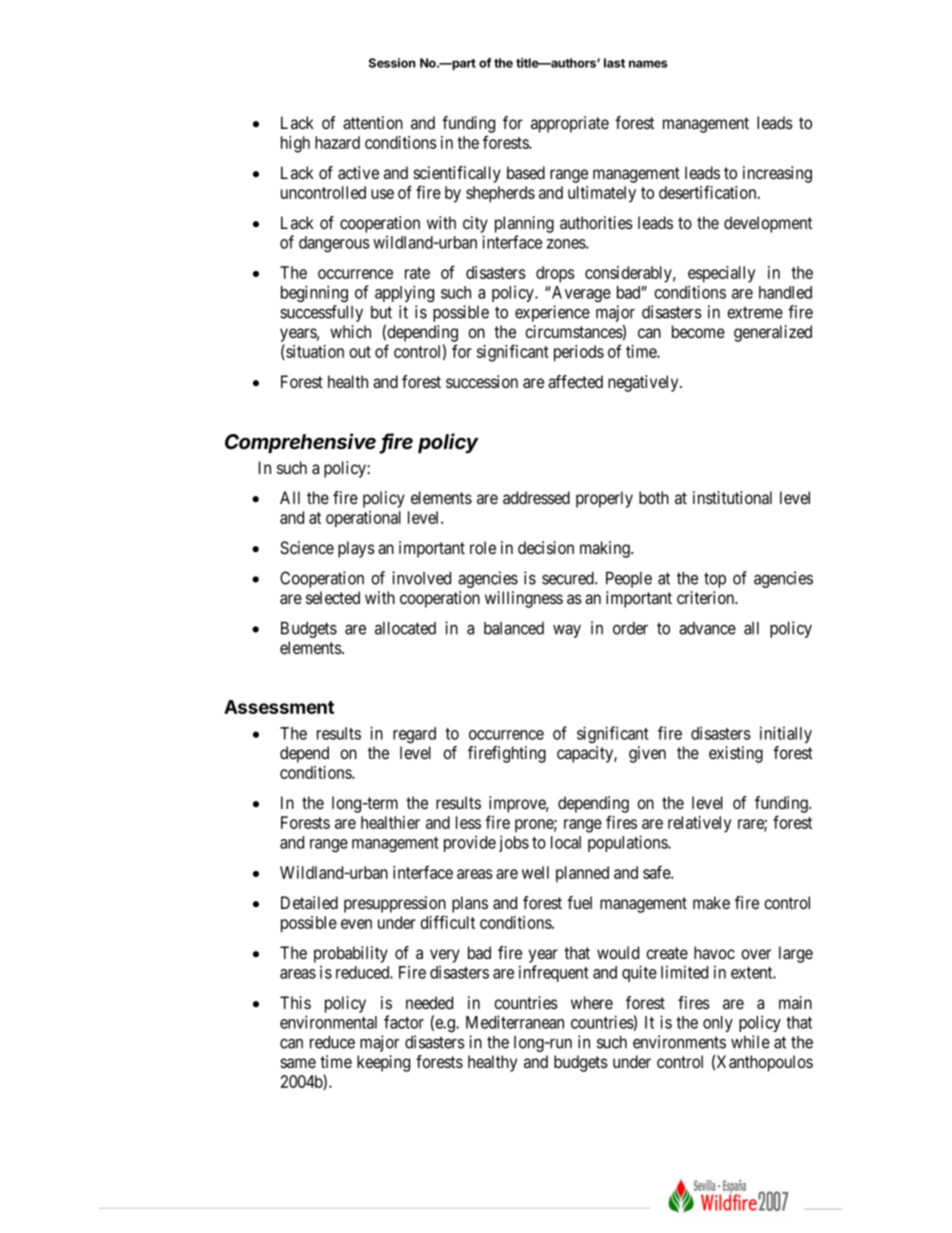 The height and width of the screenshot is (1233, 952). What do you see at coordinates (515, 1022) in the screenshot?
I see `Mediterranean` at bounding box center [515, 1022].
